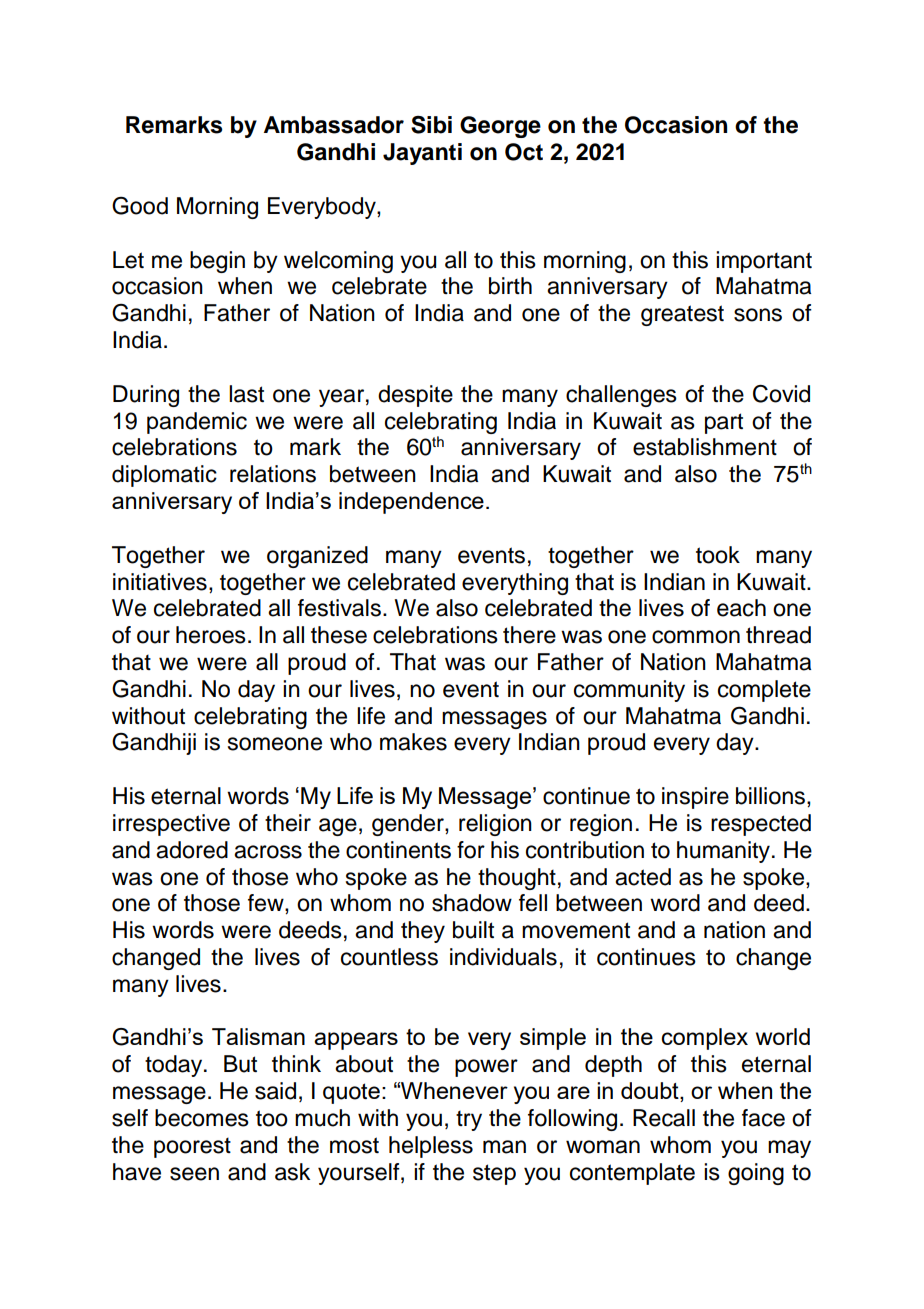  I want to click on important, so click(764, 262).
